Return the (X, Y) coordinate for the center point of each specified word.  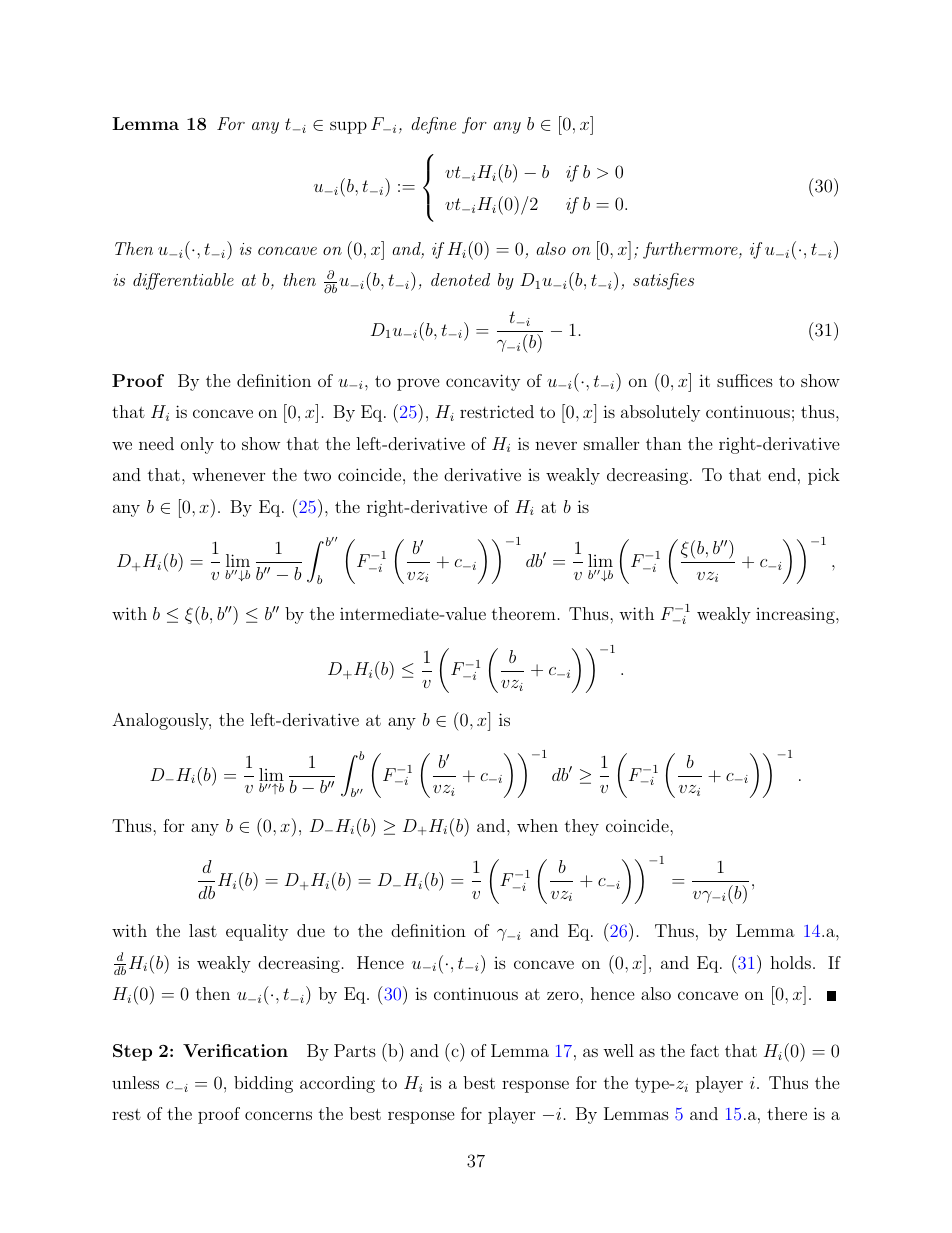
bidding (263, 1084)
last (203, 930)
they (582, 827)
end (782, 474)
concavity (483, 382)
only (197, 445)
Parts (355, 1050)
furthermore (691, 250)
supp (348, 127)
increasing (796, 615)
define (433, 125)
